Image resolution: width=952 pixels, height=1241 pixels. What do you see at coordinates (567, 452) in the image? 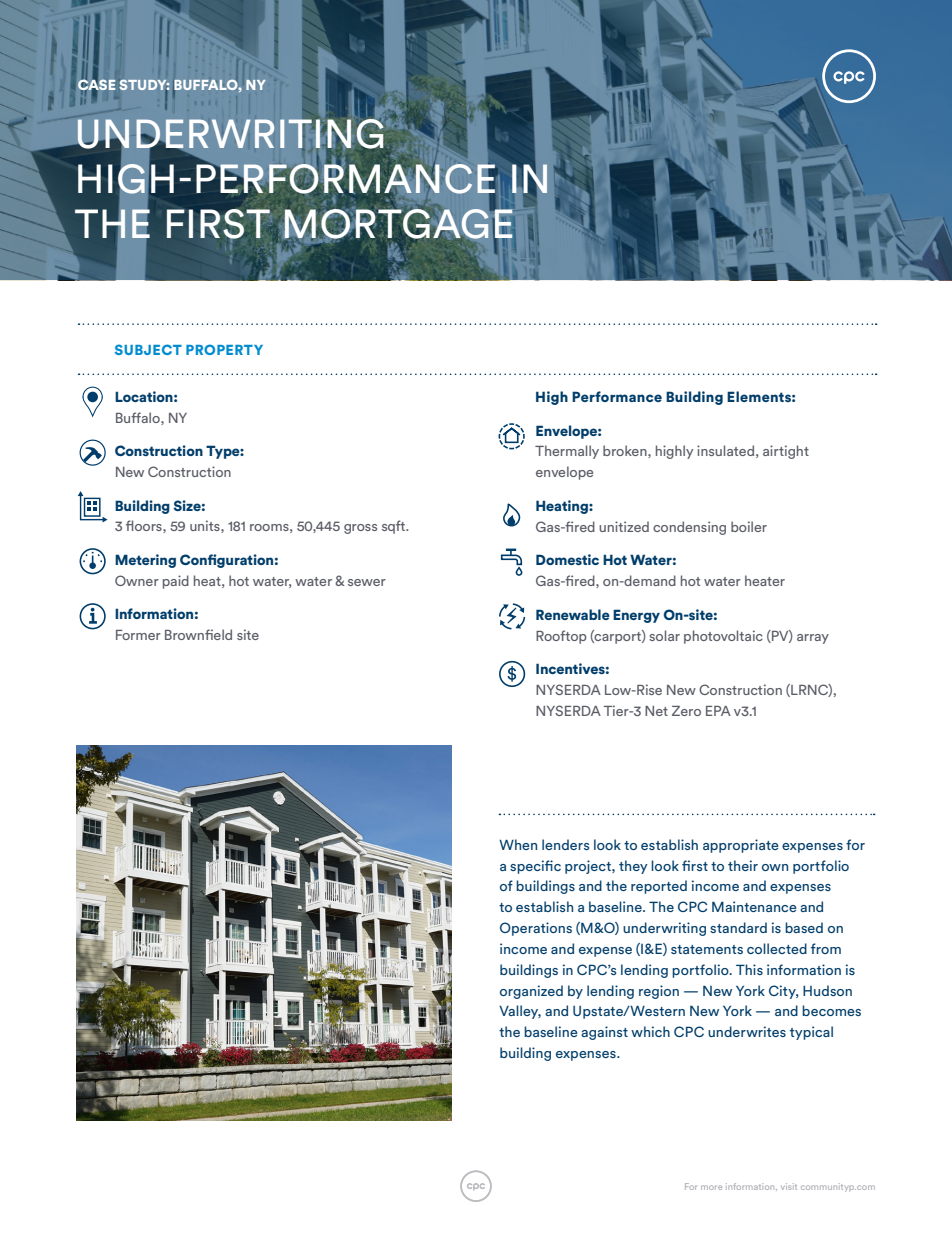
I see `Thermally` at bounding box center [567, 452].
